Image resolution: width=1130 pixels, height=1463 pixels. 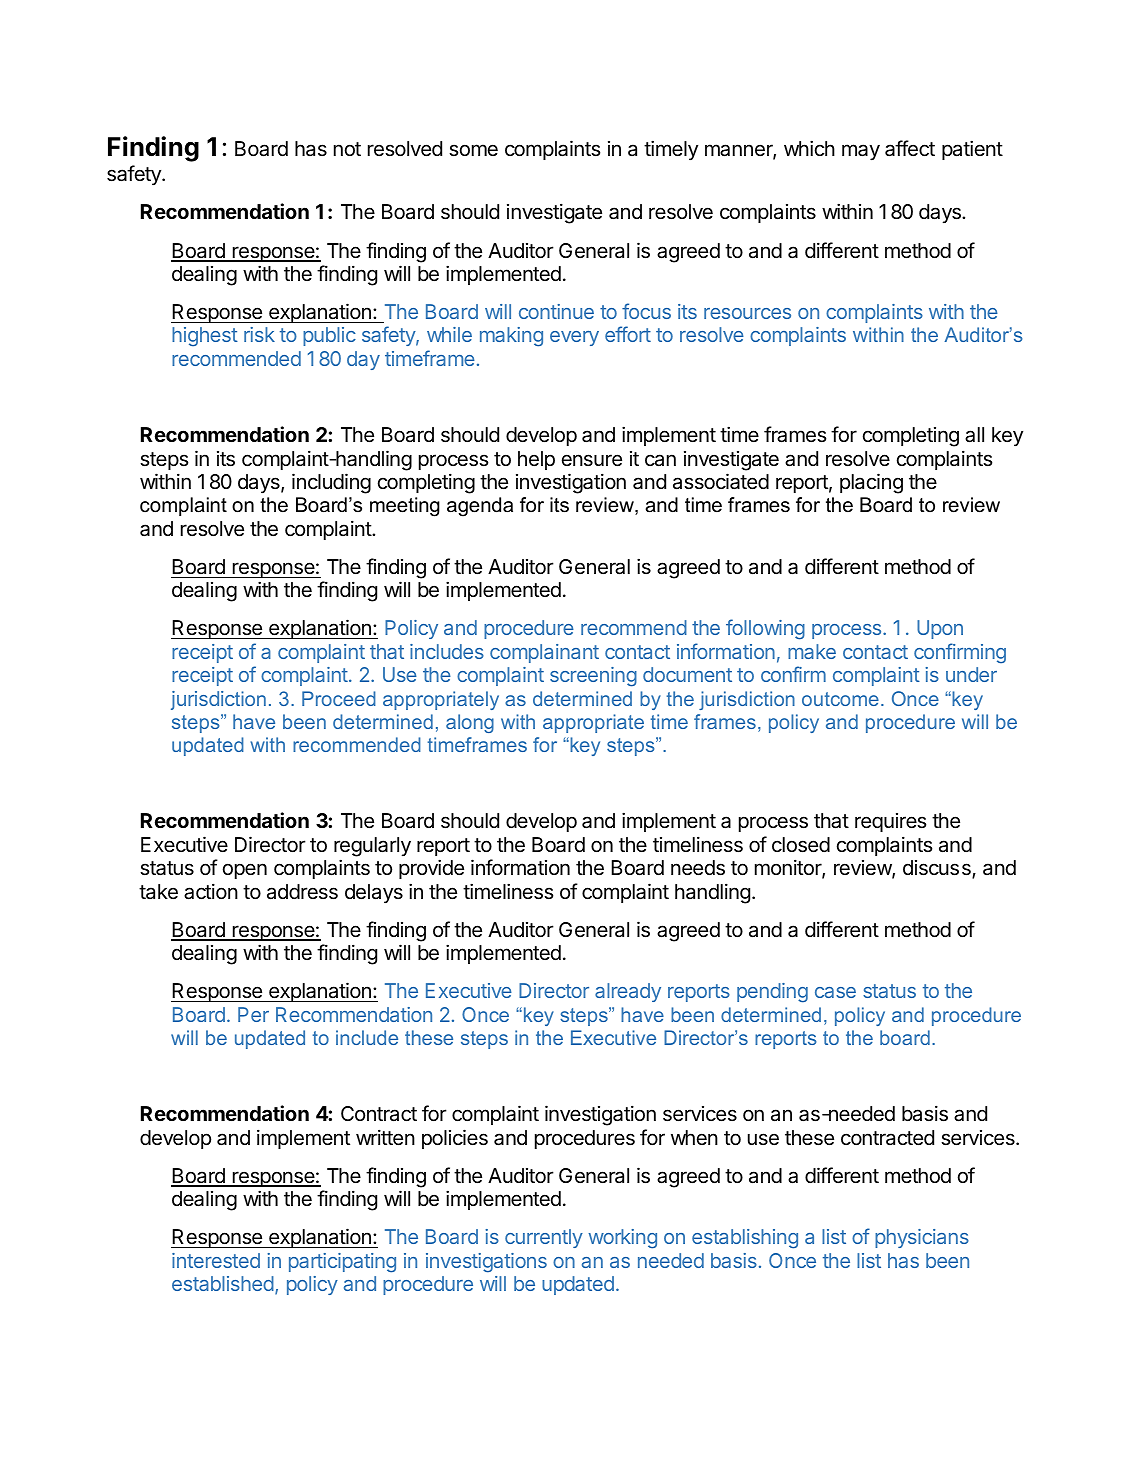 What do you see at coordinates (347, 149) in the screenshot?
I see `not` at bounding box center [347, 149].
